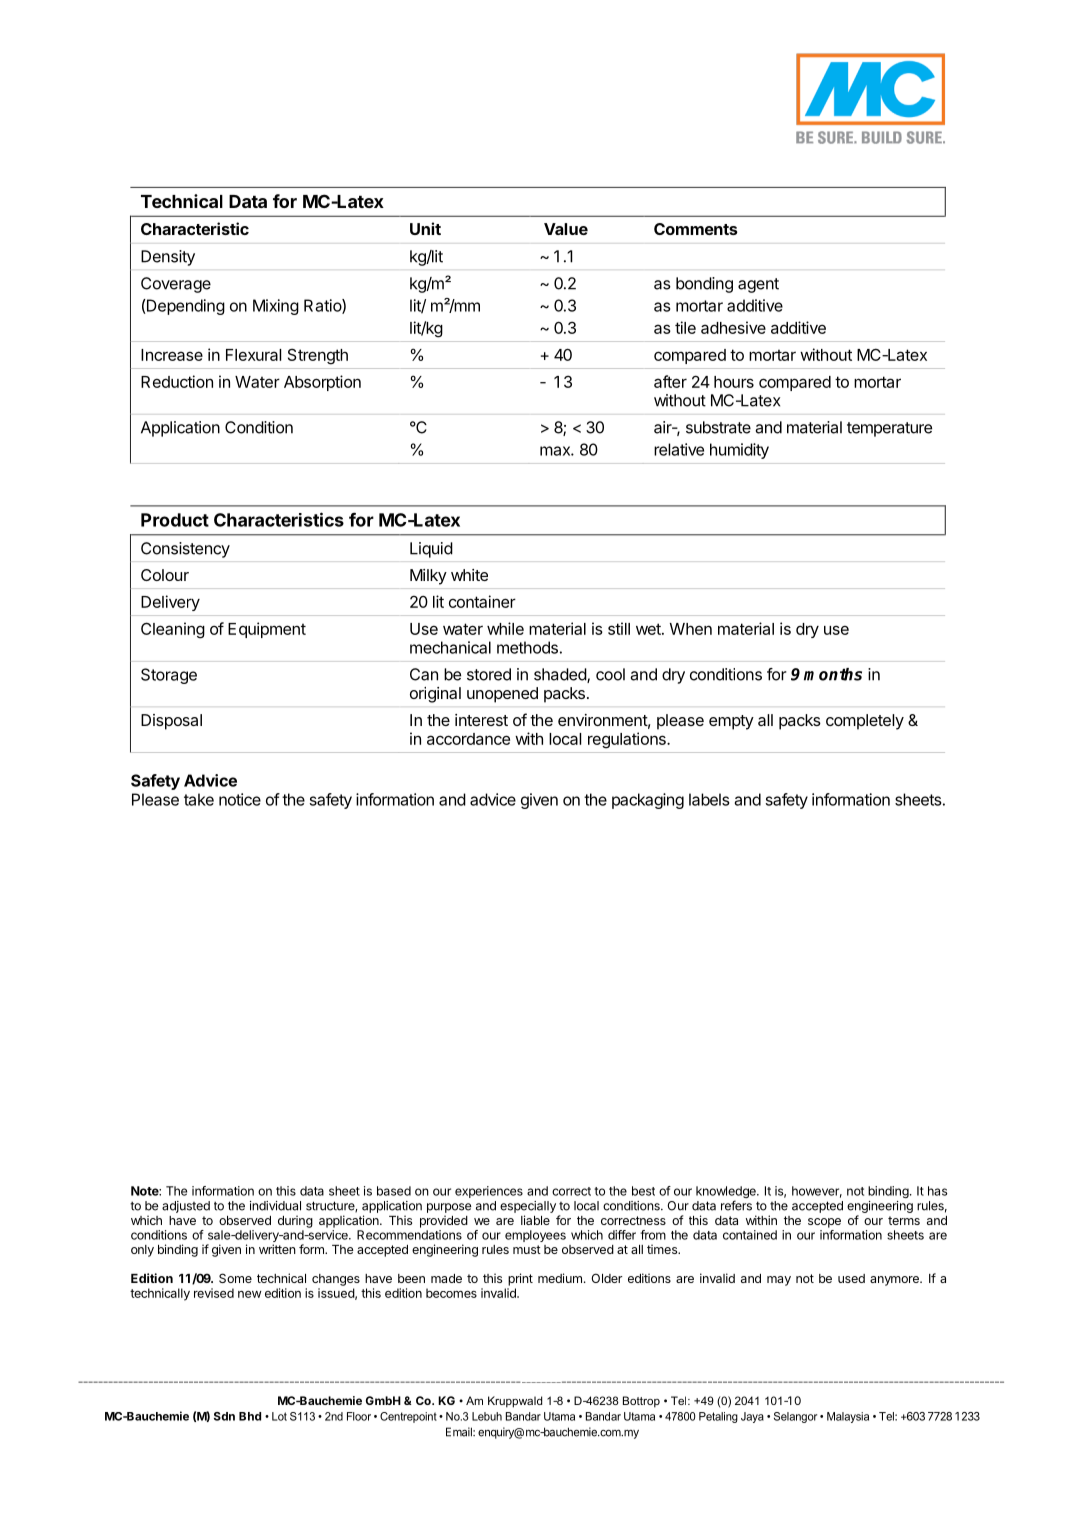 The width and height of the screenshot is (1078, 1524). Describe the element at coordinates (889, 429) in the screenshot. I see `temperature` at that location.
